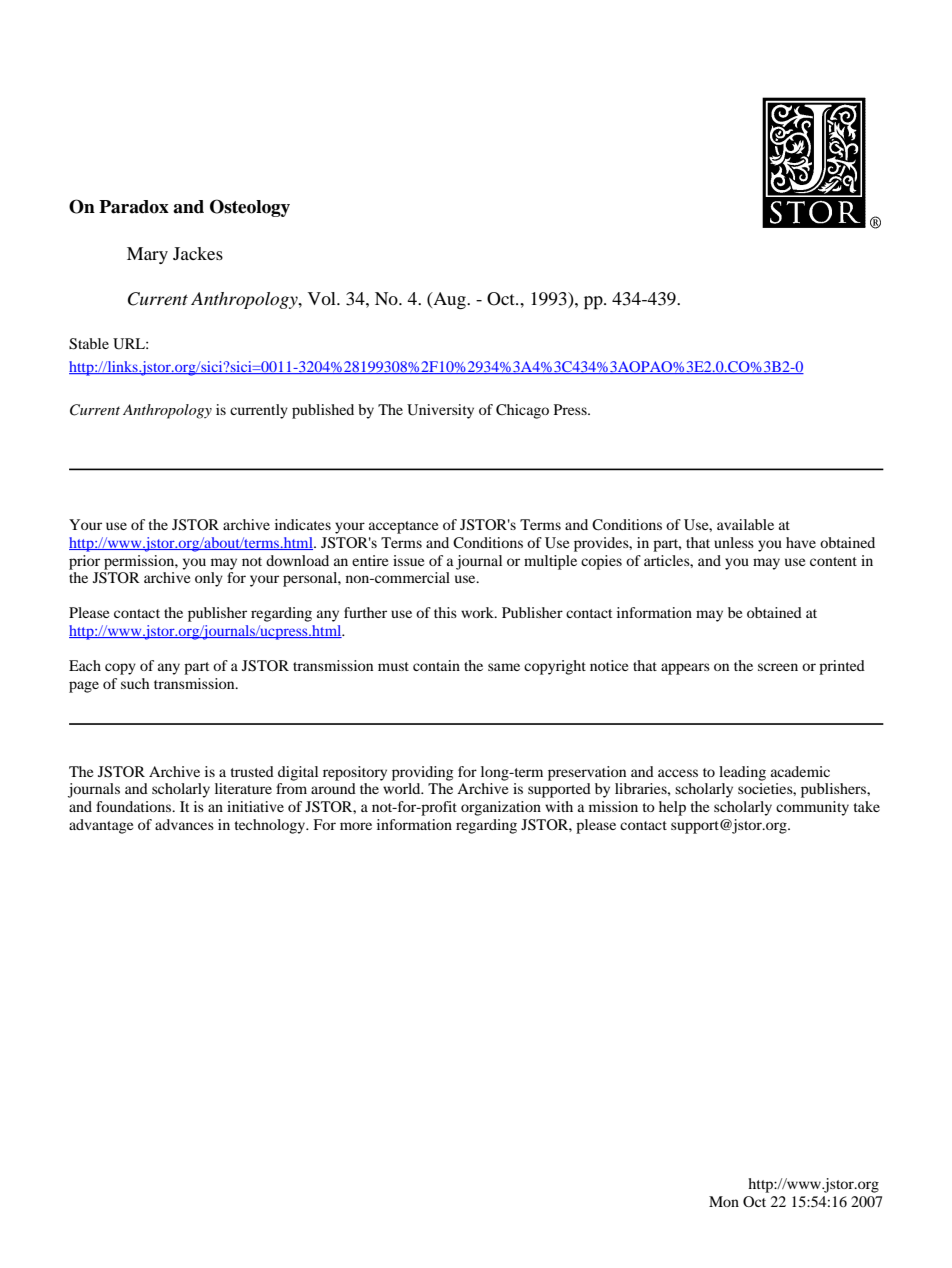 The image size is (952, 1268). What do you see at coordinates (812, 808) in the screenshot?
I see `community` at bounding box center [812, 808].
